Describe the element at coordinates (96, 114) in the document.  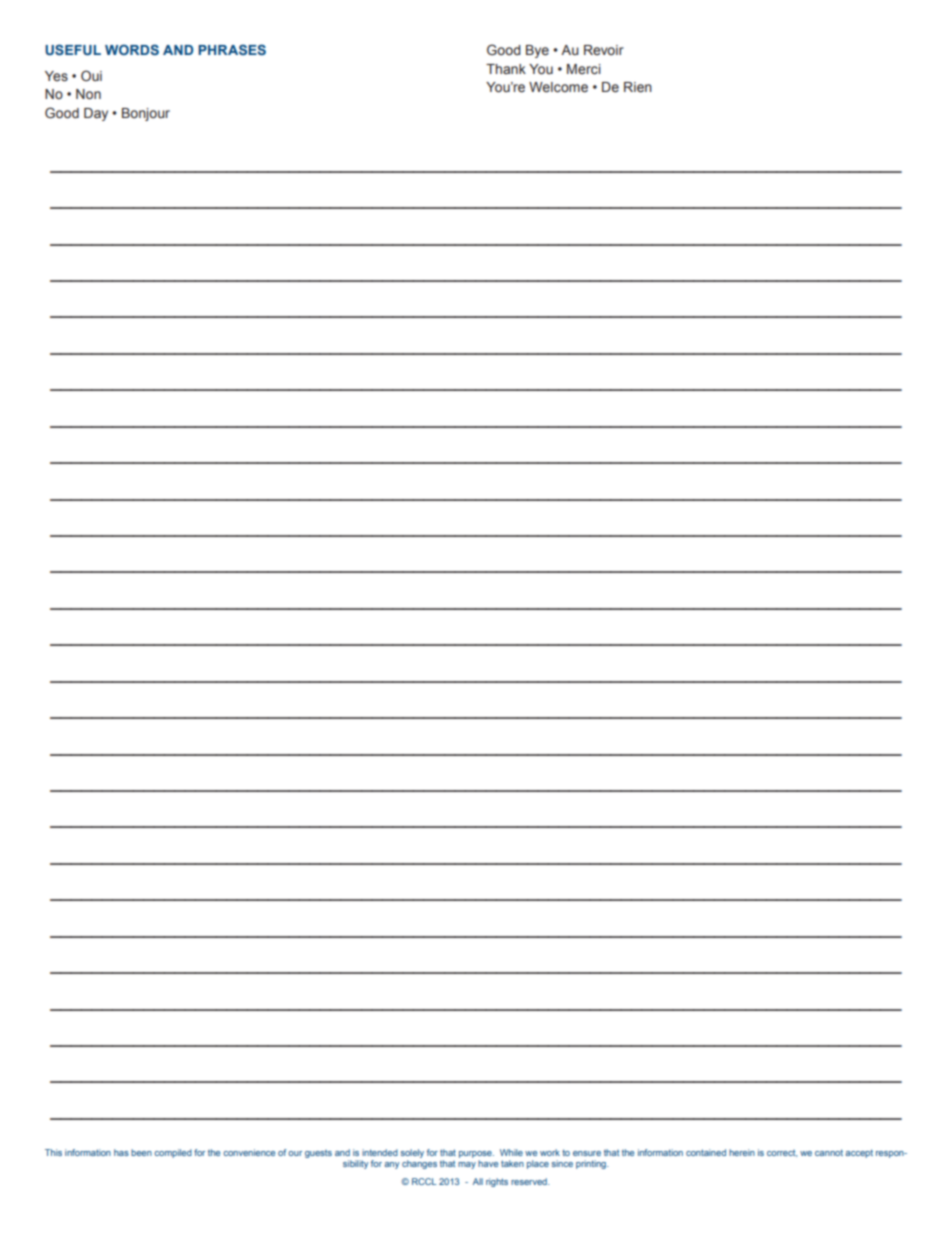
I see `Day` at that location.
